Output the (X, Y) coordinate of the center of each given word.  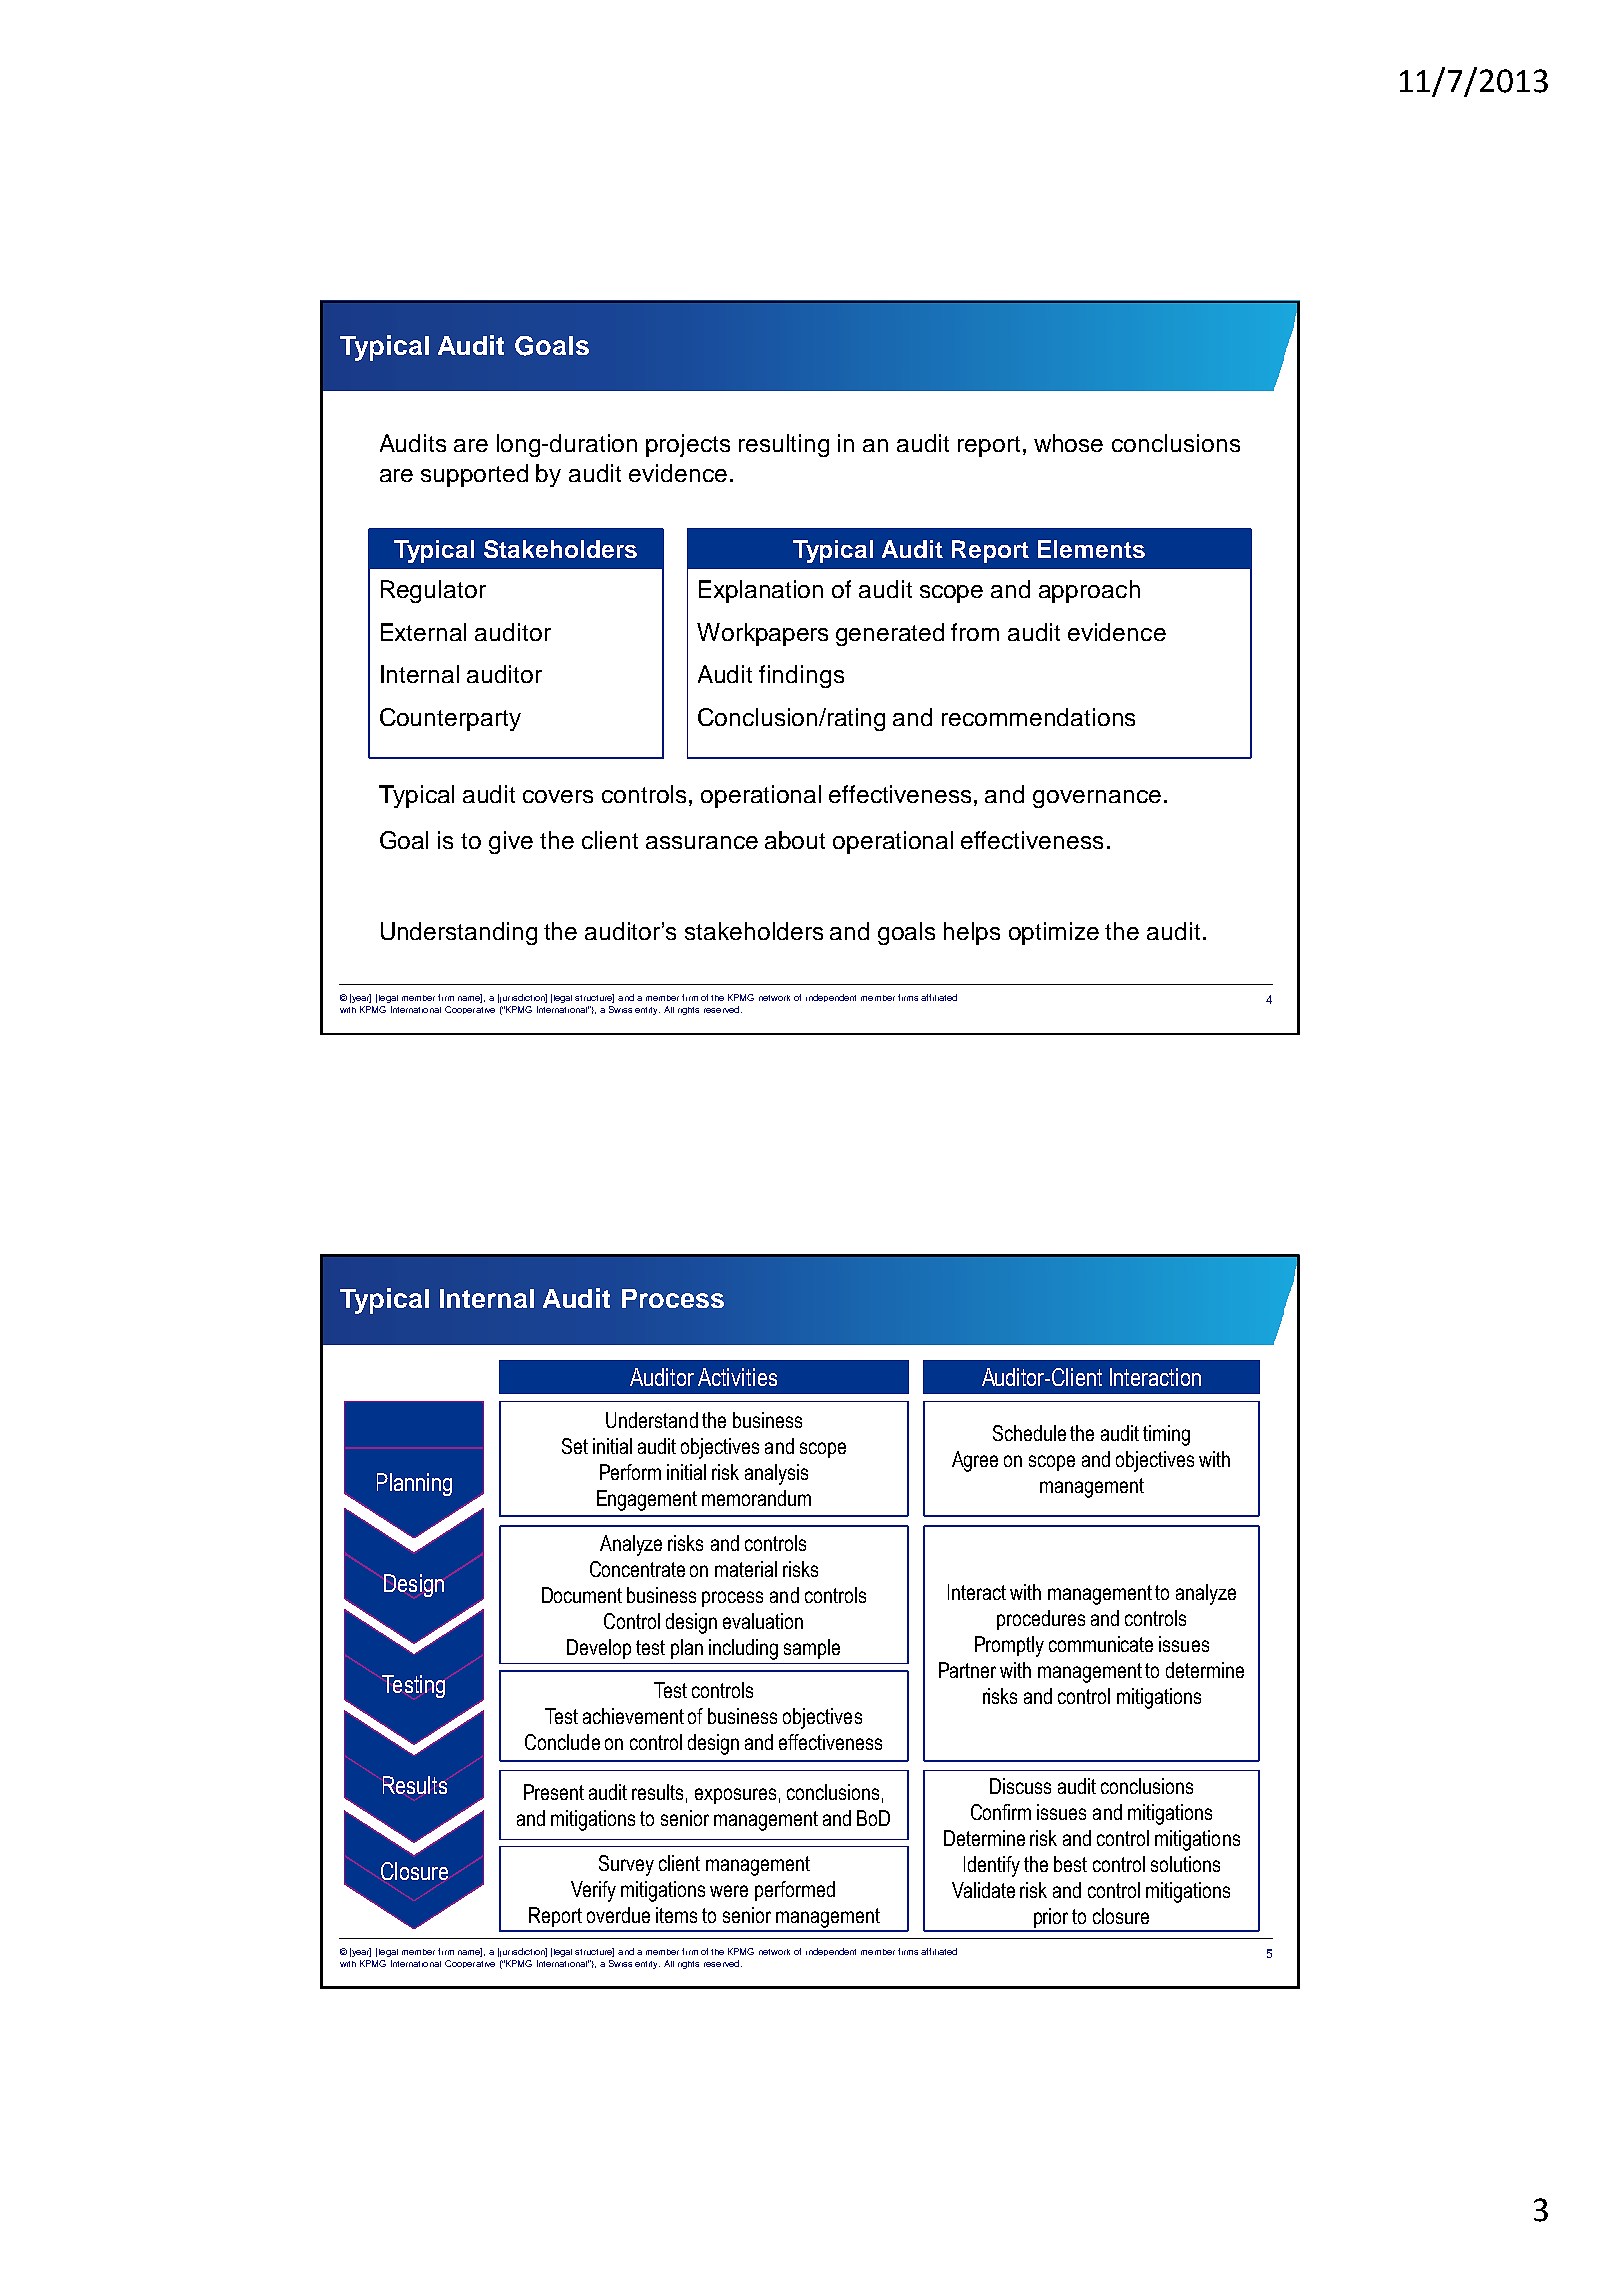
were (729, 1891)
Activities (737, 1377)
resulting (784, 445)
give (511, 842)
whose (1068, 443)
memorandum (756, 1498)
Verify (593, 1891)
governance (1097, 799)
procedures (1041, 1620)
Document (582, 1595)
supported (474, 475)
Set (575, 1446)
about (795, 840)
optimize (1054, 933)
